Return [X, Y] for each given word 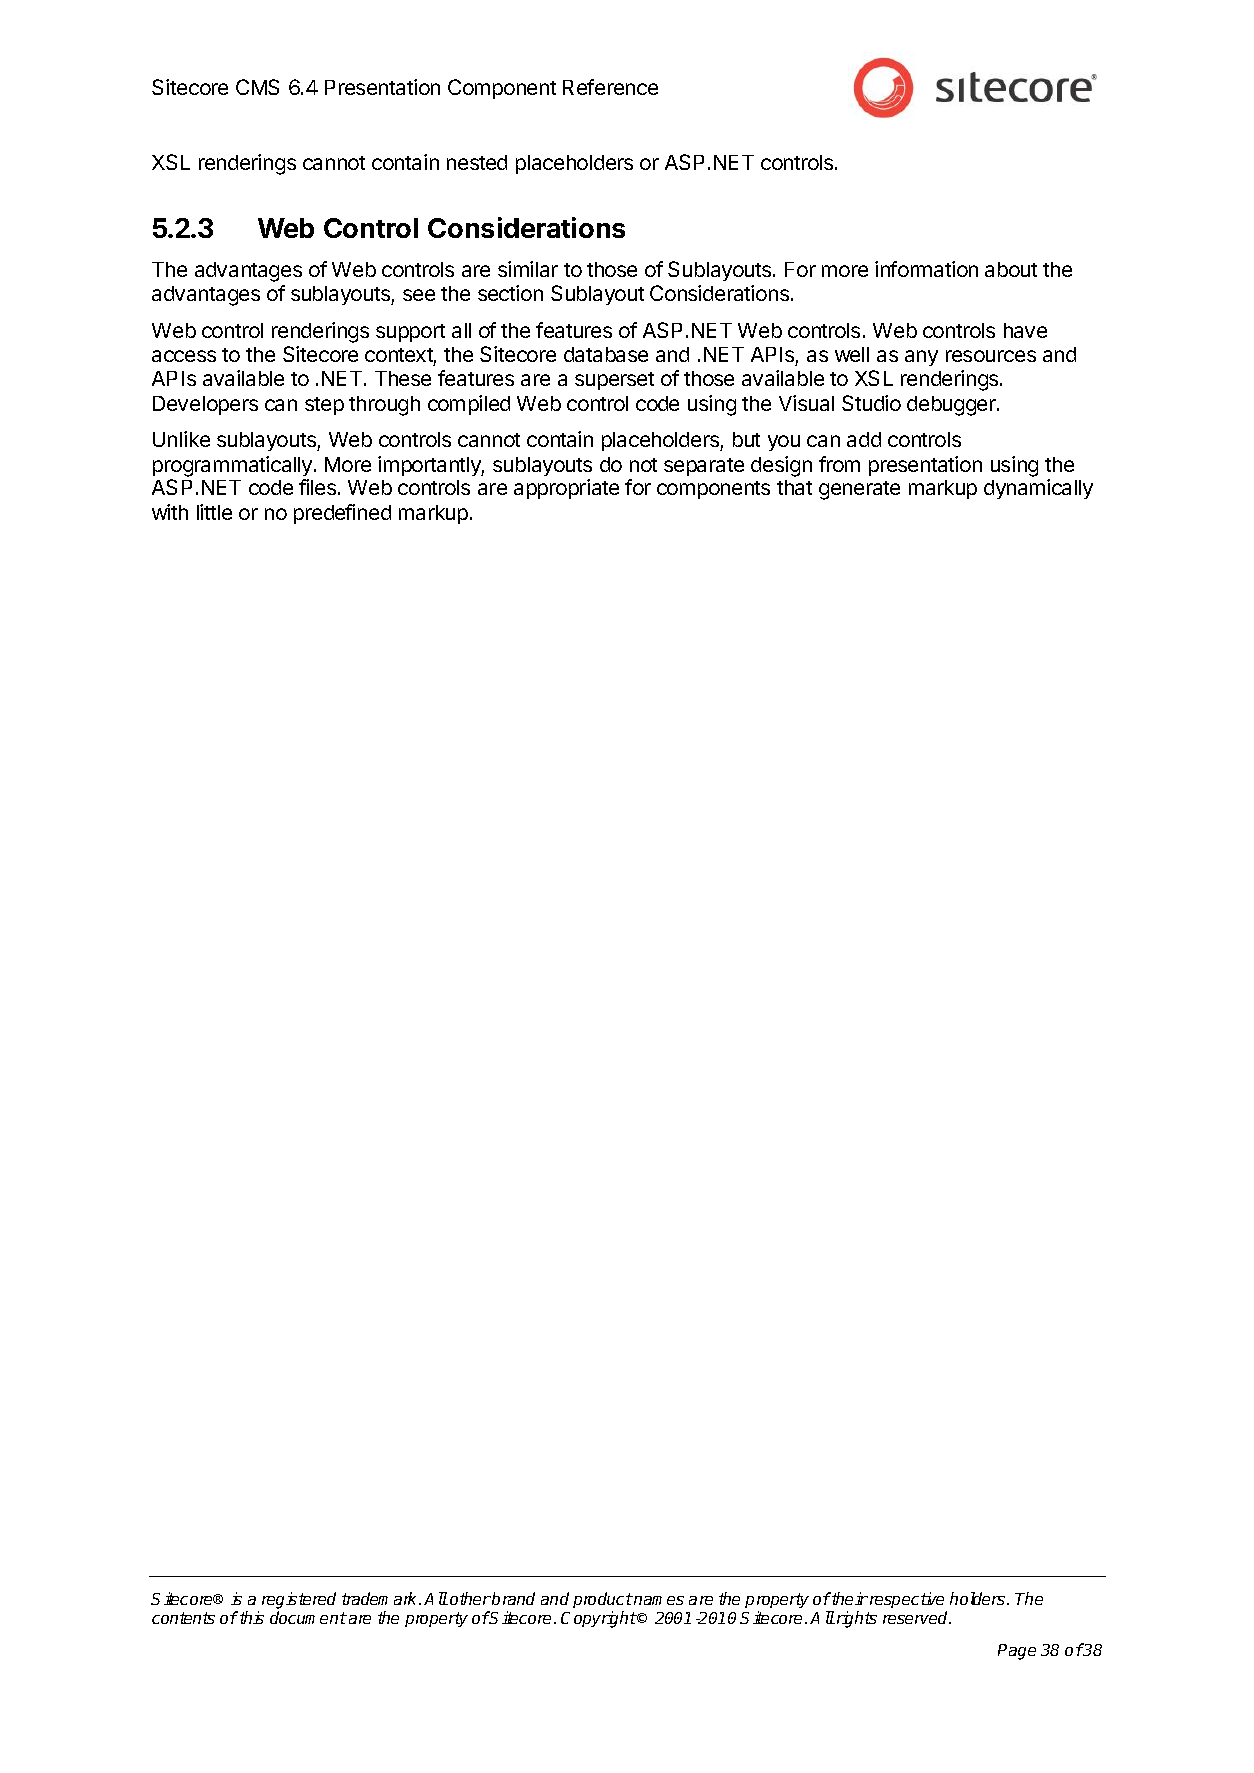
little [214, 512]
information [926, 269]
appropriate [566, 489]
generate [859, 490]
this [252, 1617]
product [603, 1600]
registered [299, 1600]
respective [905, 1600]
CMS [257, 87]
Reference [610, 87]
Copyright [599, 1619]
